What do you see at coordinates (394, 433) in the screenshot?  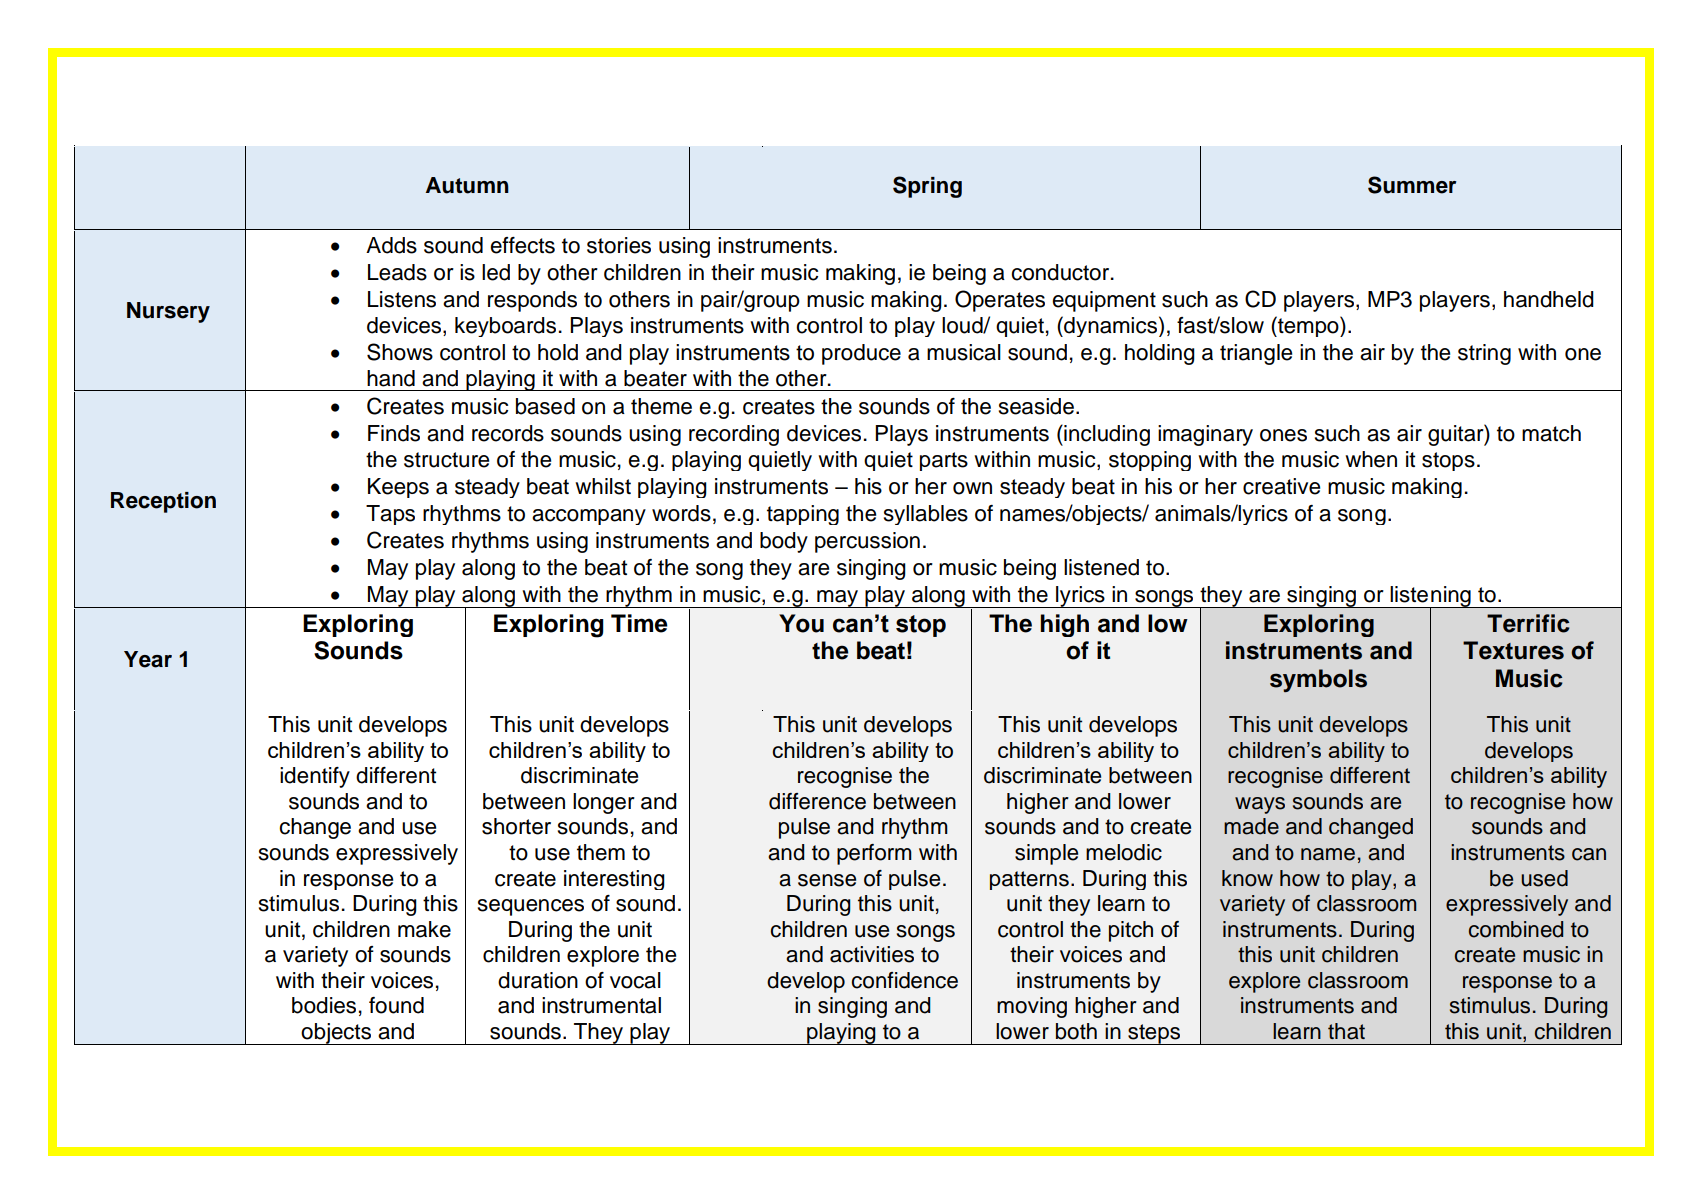 I see `Finds` at bounding box center [394, 433].
